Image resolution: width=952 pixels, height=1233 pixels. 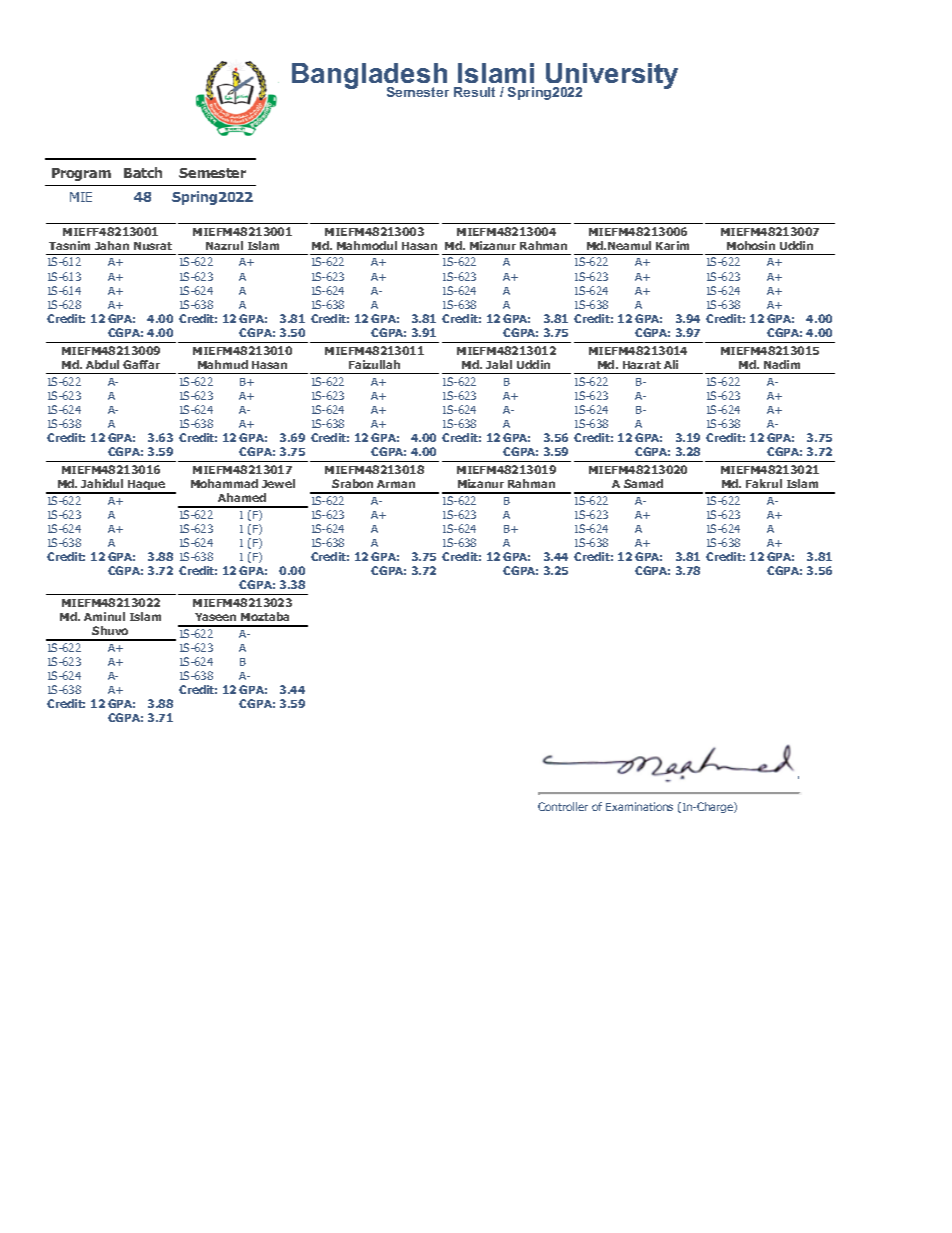 What do you see at coordinates (224, 483) in the screenshot?
I see `Mohammad` at bounding box center [224, 483].
